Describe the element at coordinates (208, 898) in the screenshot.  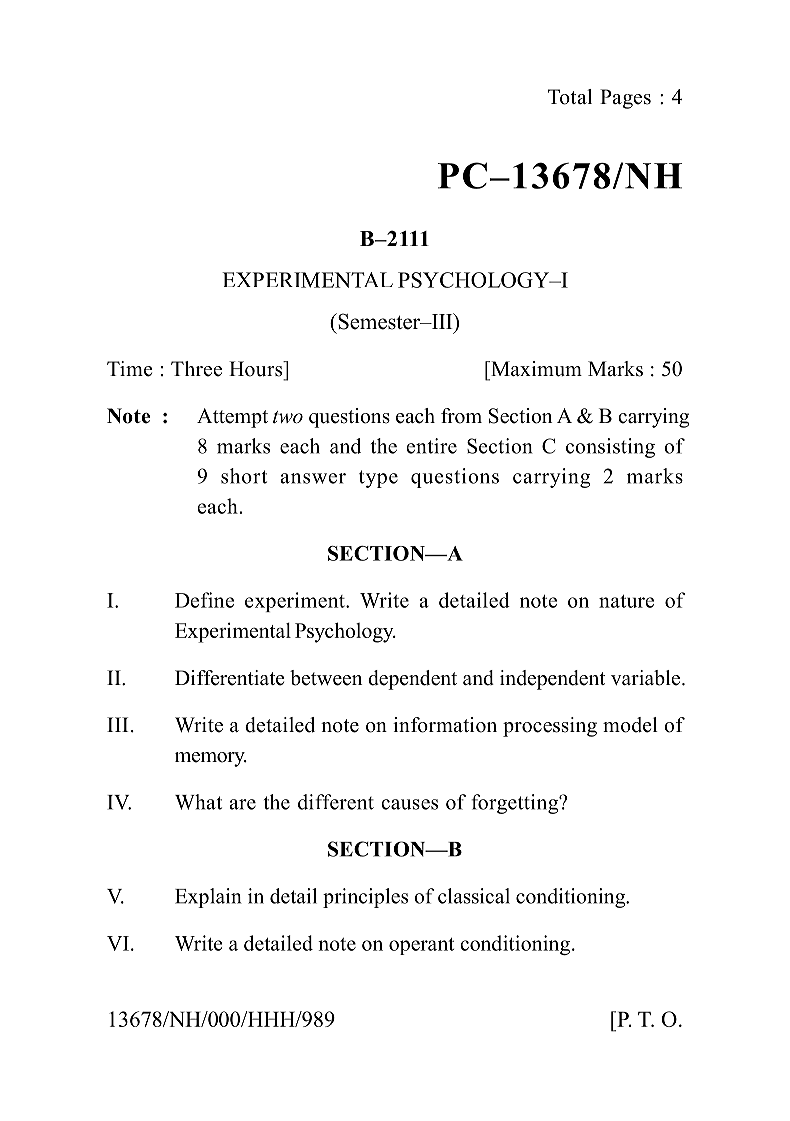
I see `Explain` at that location.
